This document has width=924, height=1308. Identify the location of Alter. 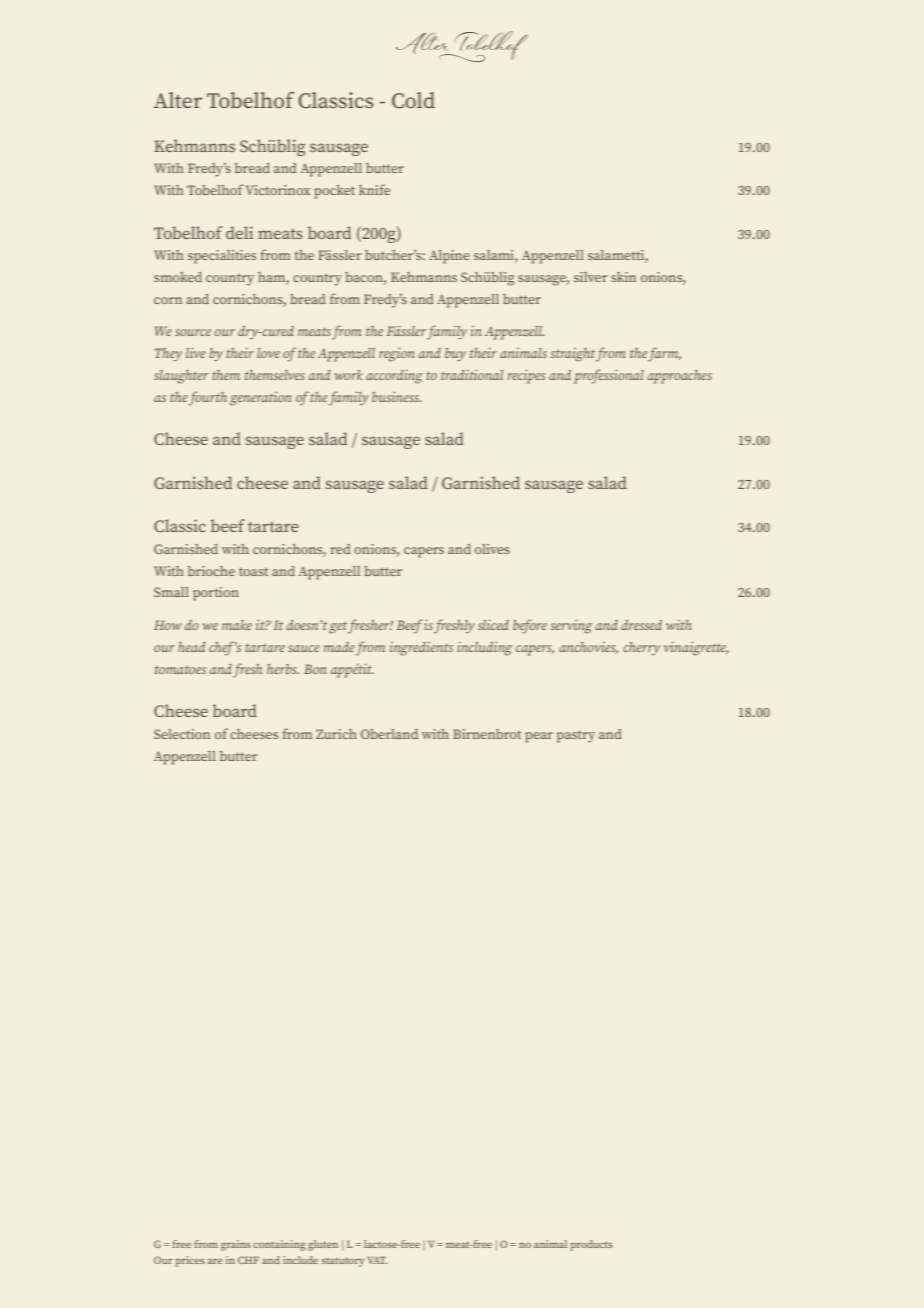
(178, 100).
